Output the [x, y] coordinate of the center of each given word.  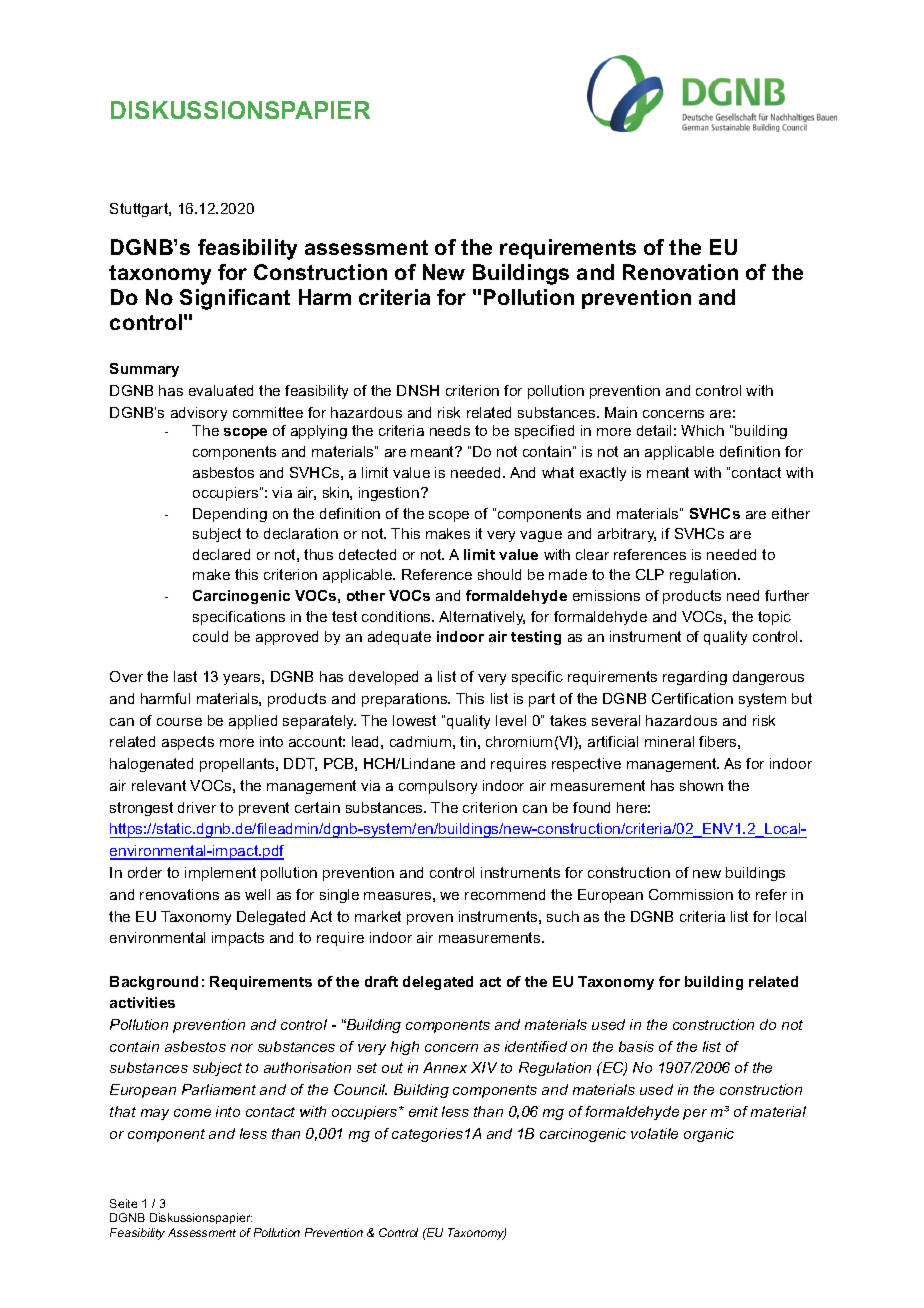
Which [702, 430]
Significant [235, 299]
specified [544, 432]
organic [709, 1135]
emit [423, 1111]
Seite [123, 1203]
